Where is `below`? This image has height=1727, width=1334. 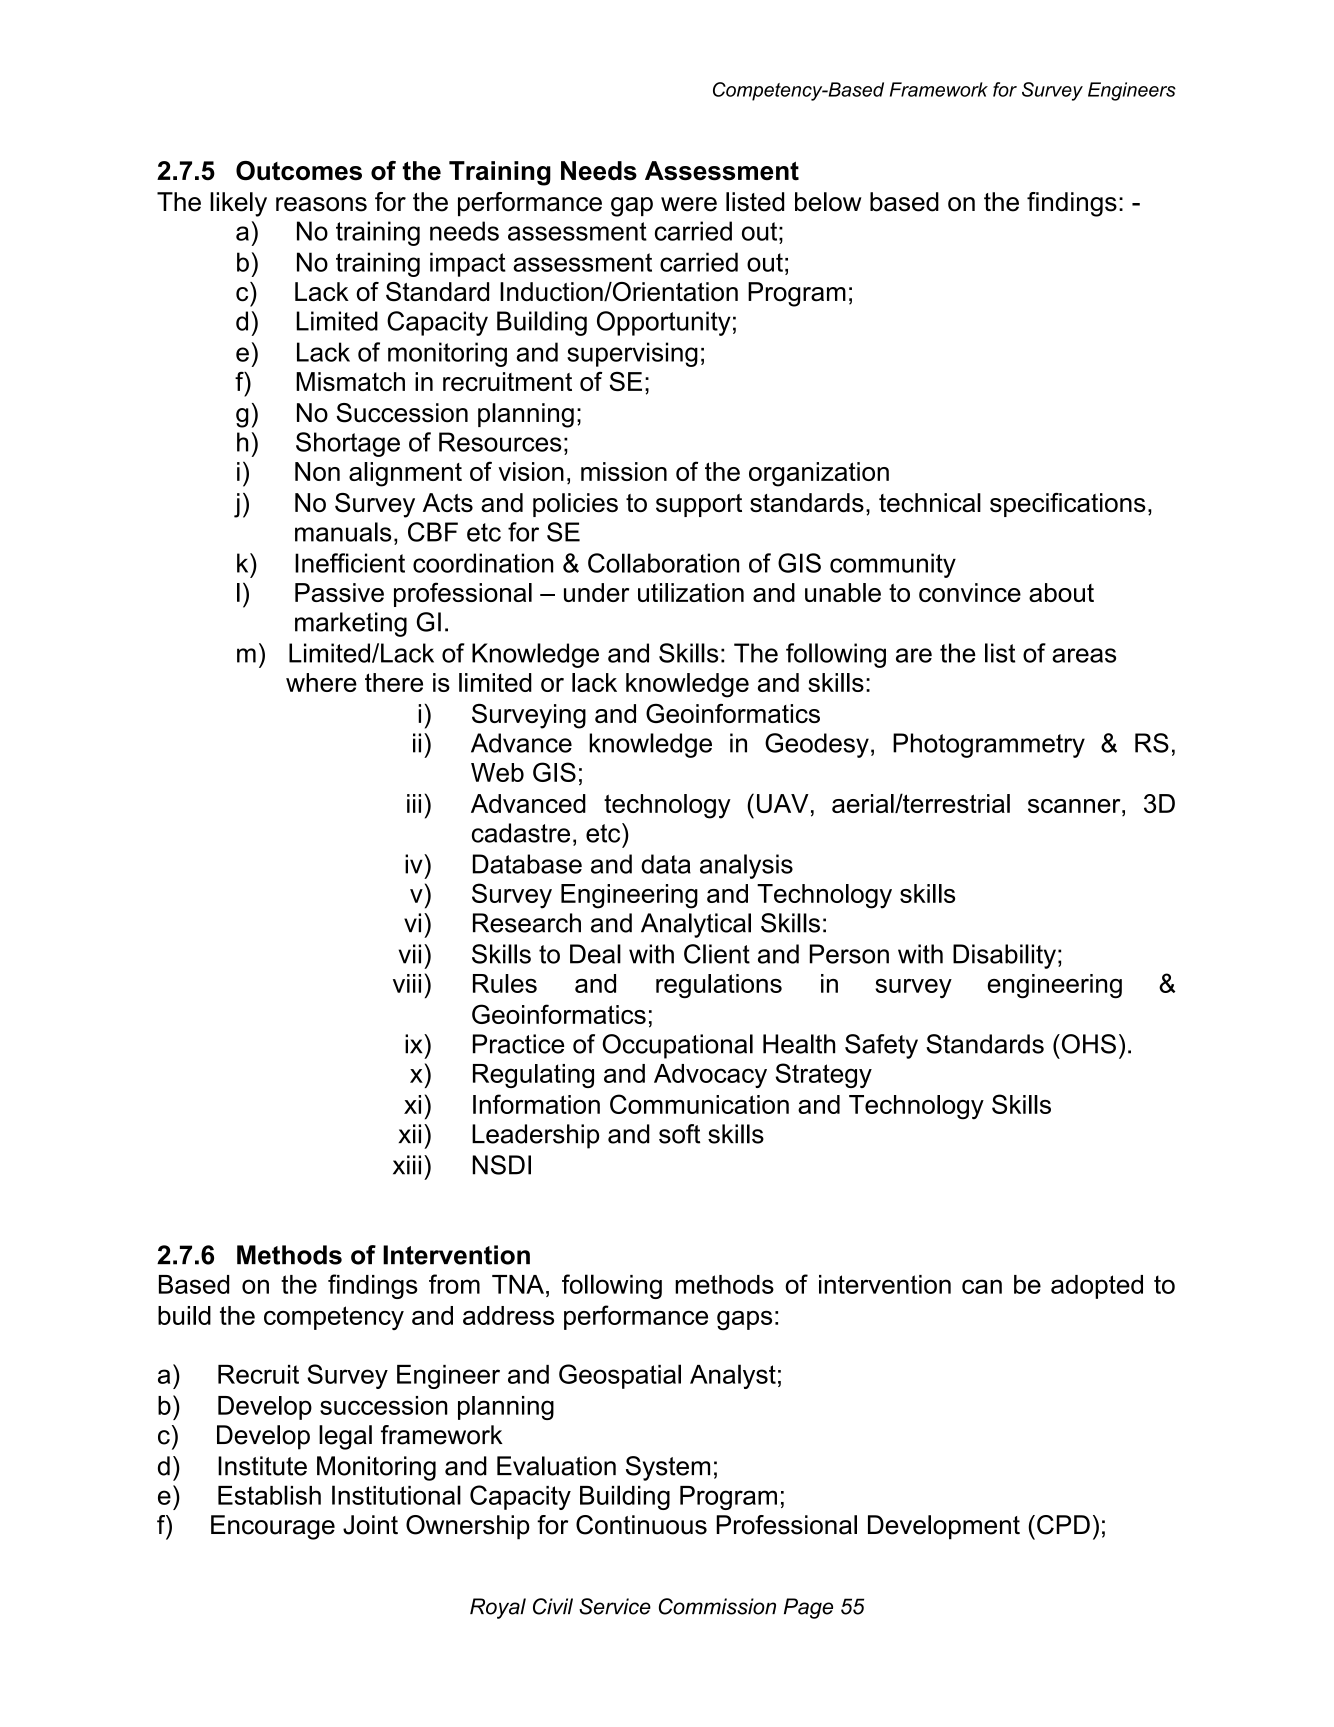 below is located at coordinates (828, 202).
